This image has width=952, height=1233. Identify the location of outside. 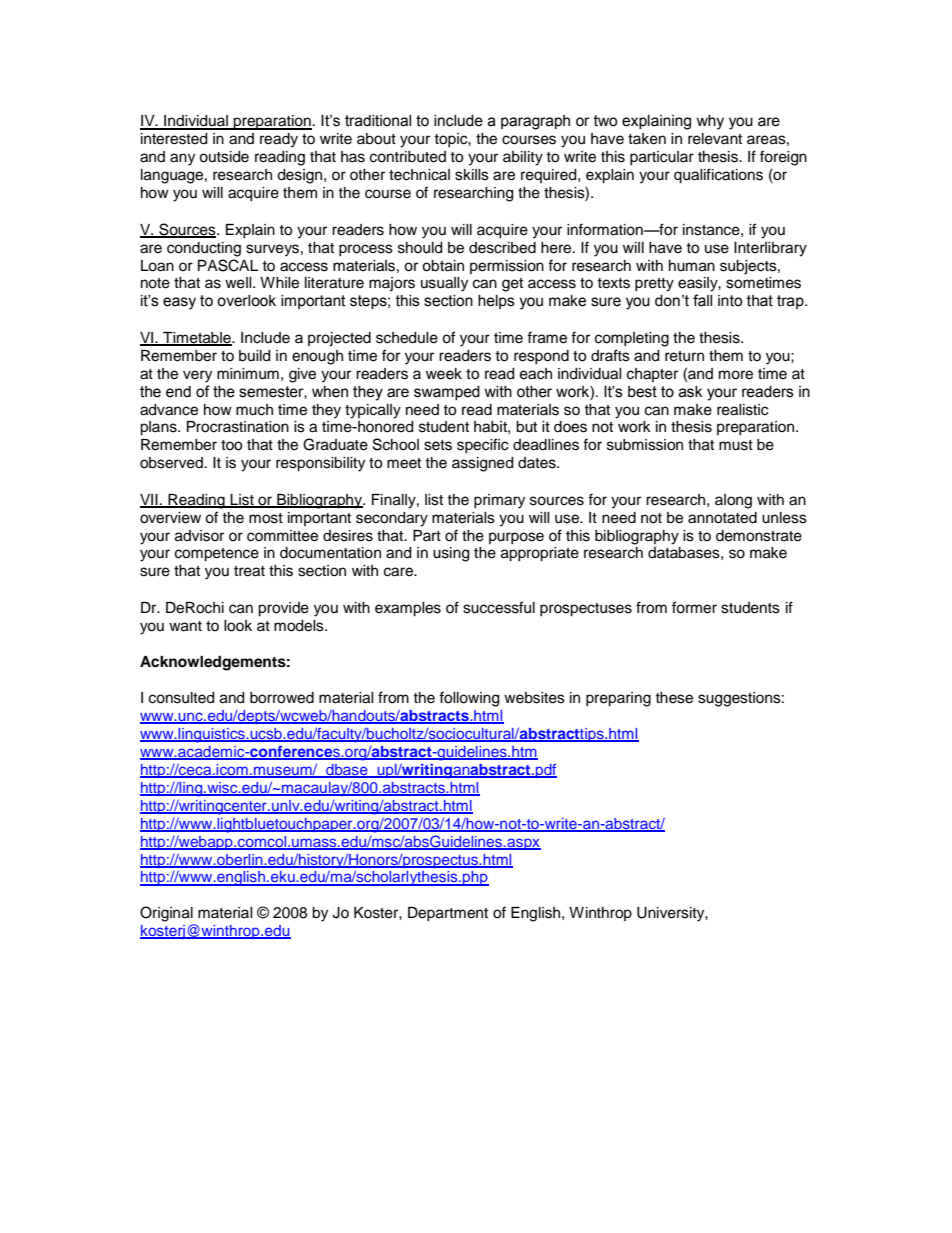
(224, 157).
